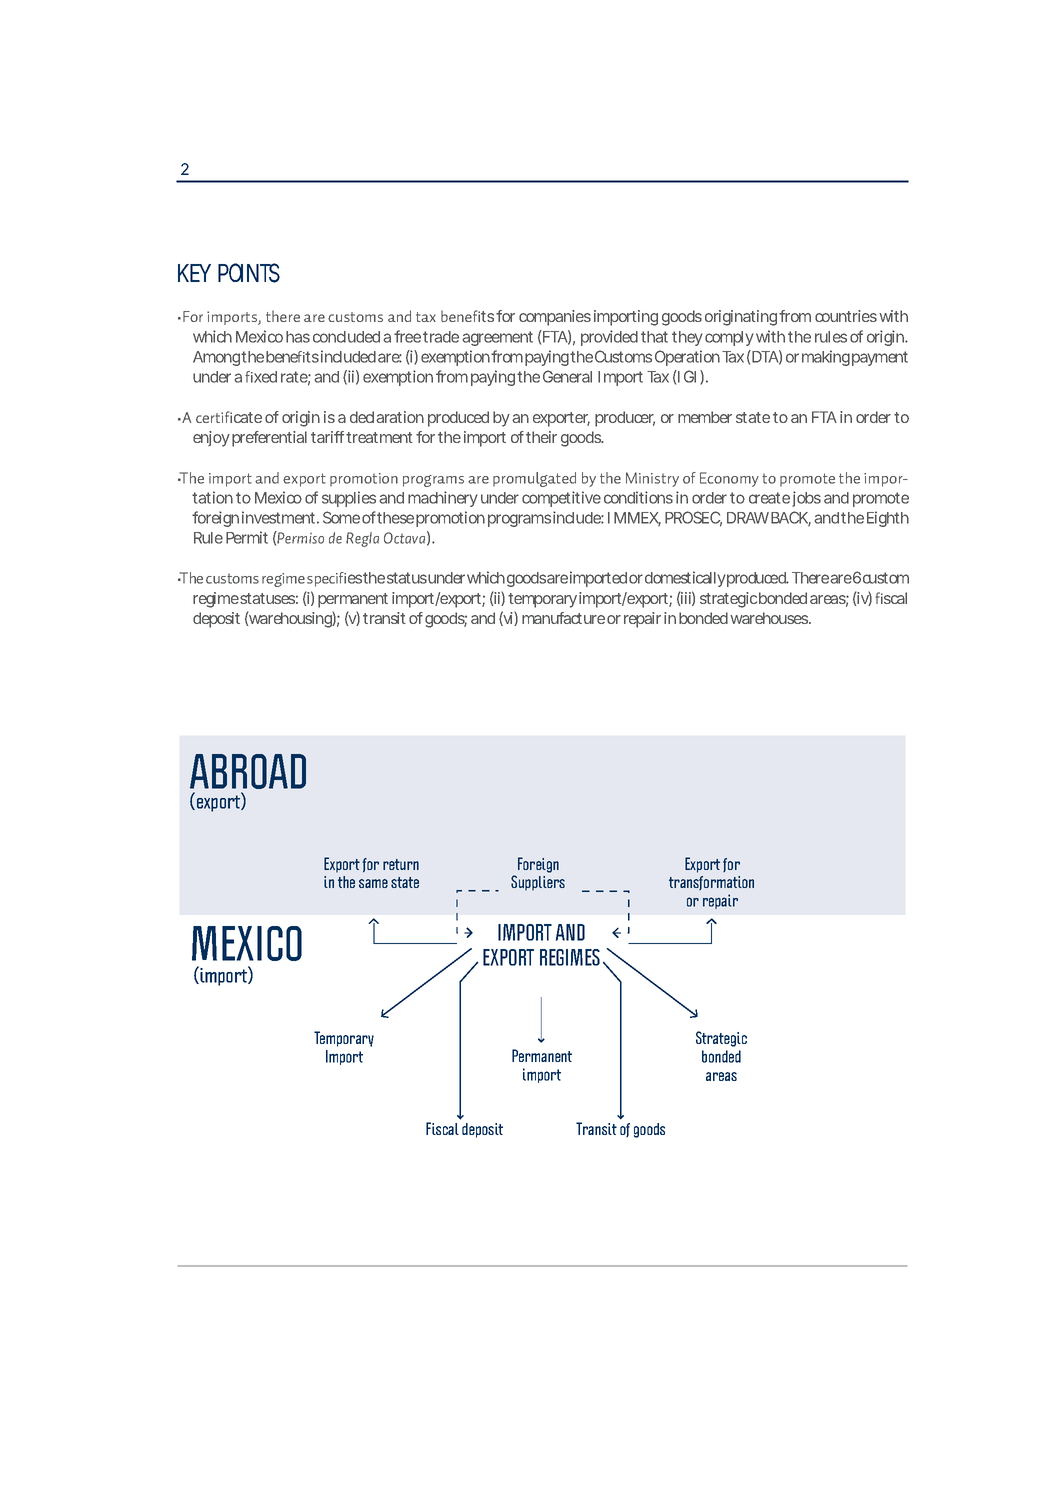 This screenshot has height=1499, width=1060. I want to click on POINTS, so click(249, 273).
